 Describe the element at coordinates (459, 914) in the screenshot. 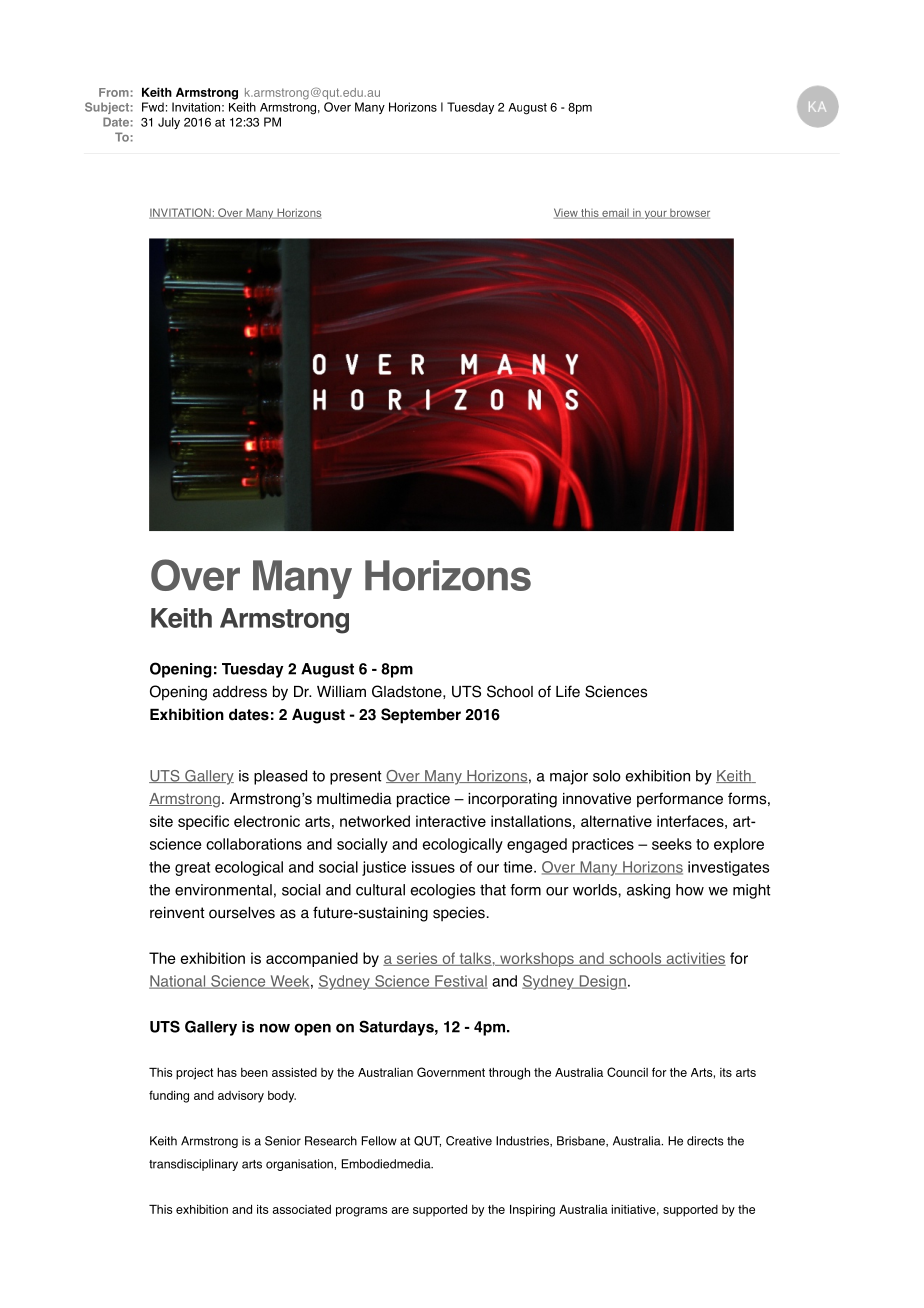

I see `species` at that location.
